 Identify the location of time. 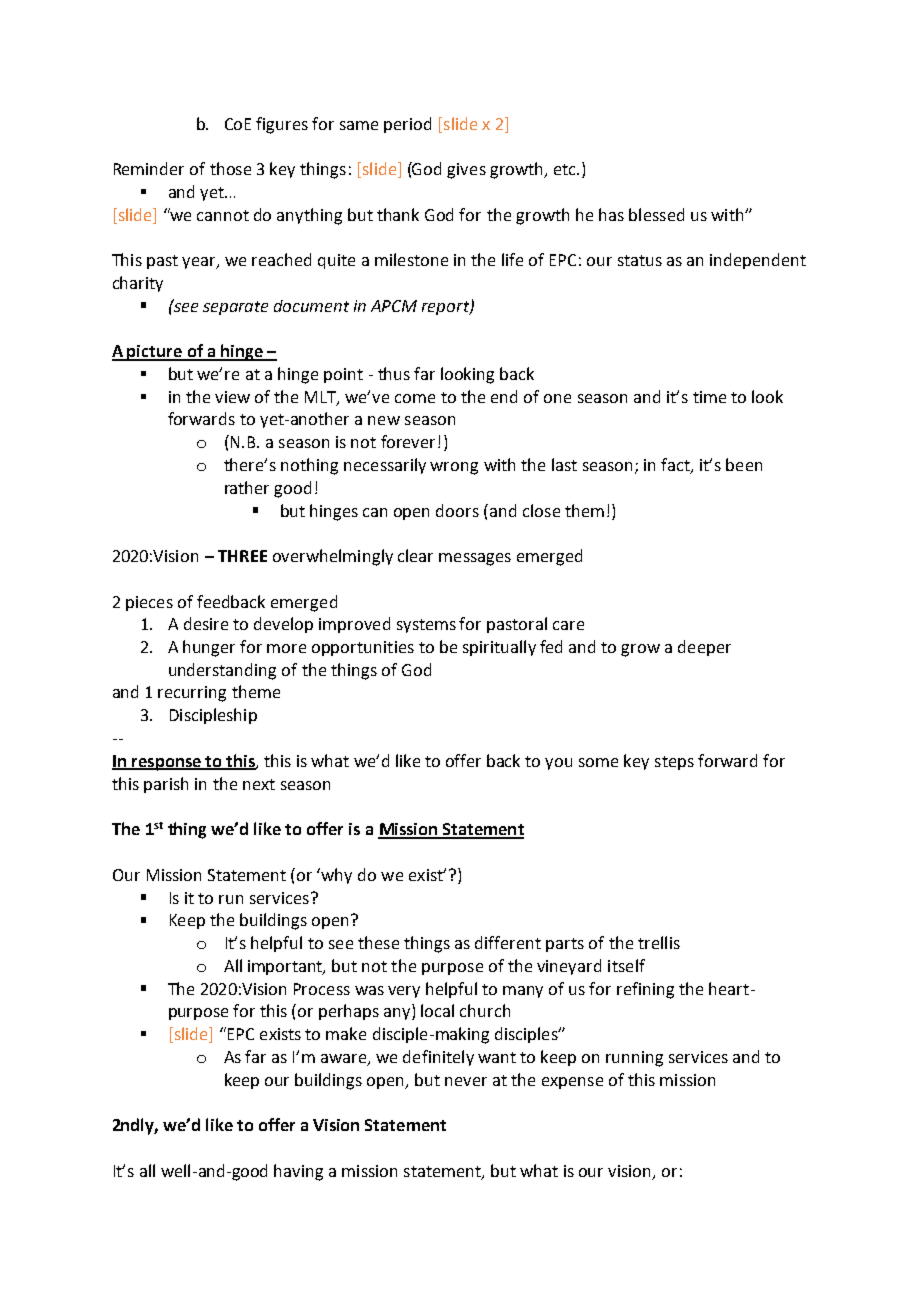
(709, 397).
